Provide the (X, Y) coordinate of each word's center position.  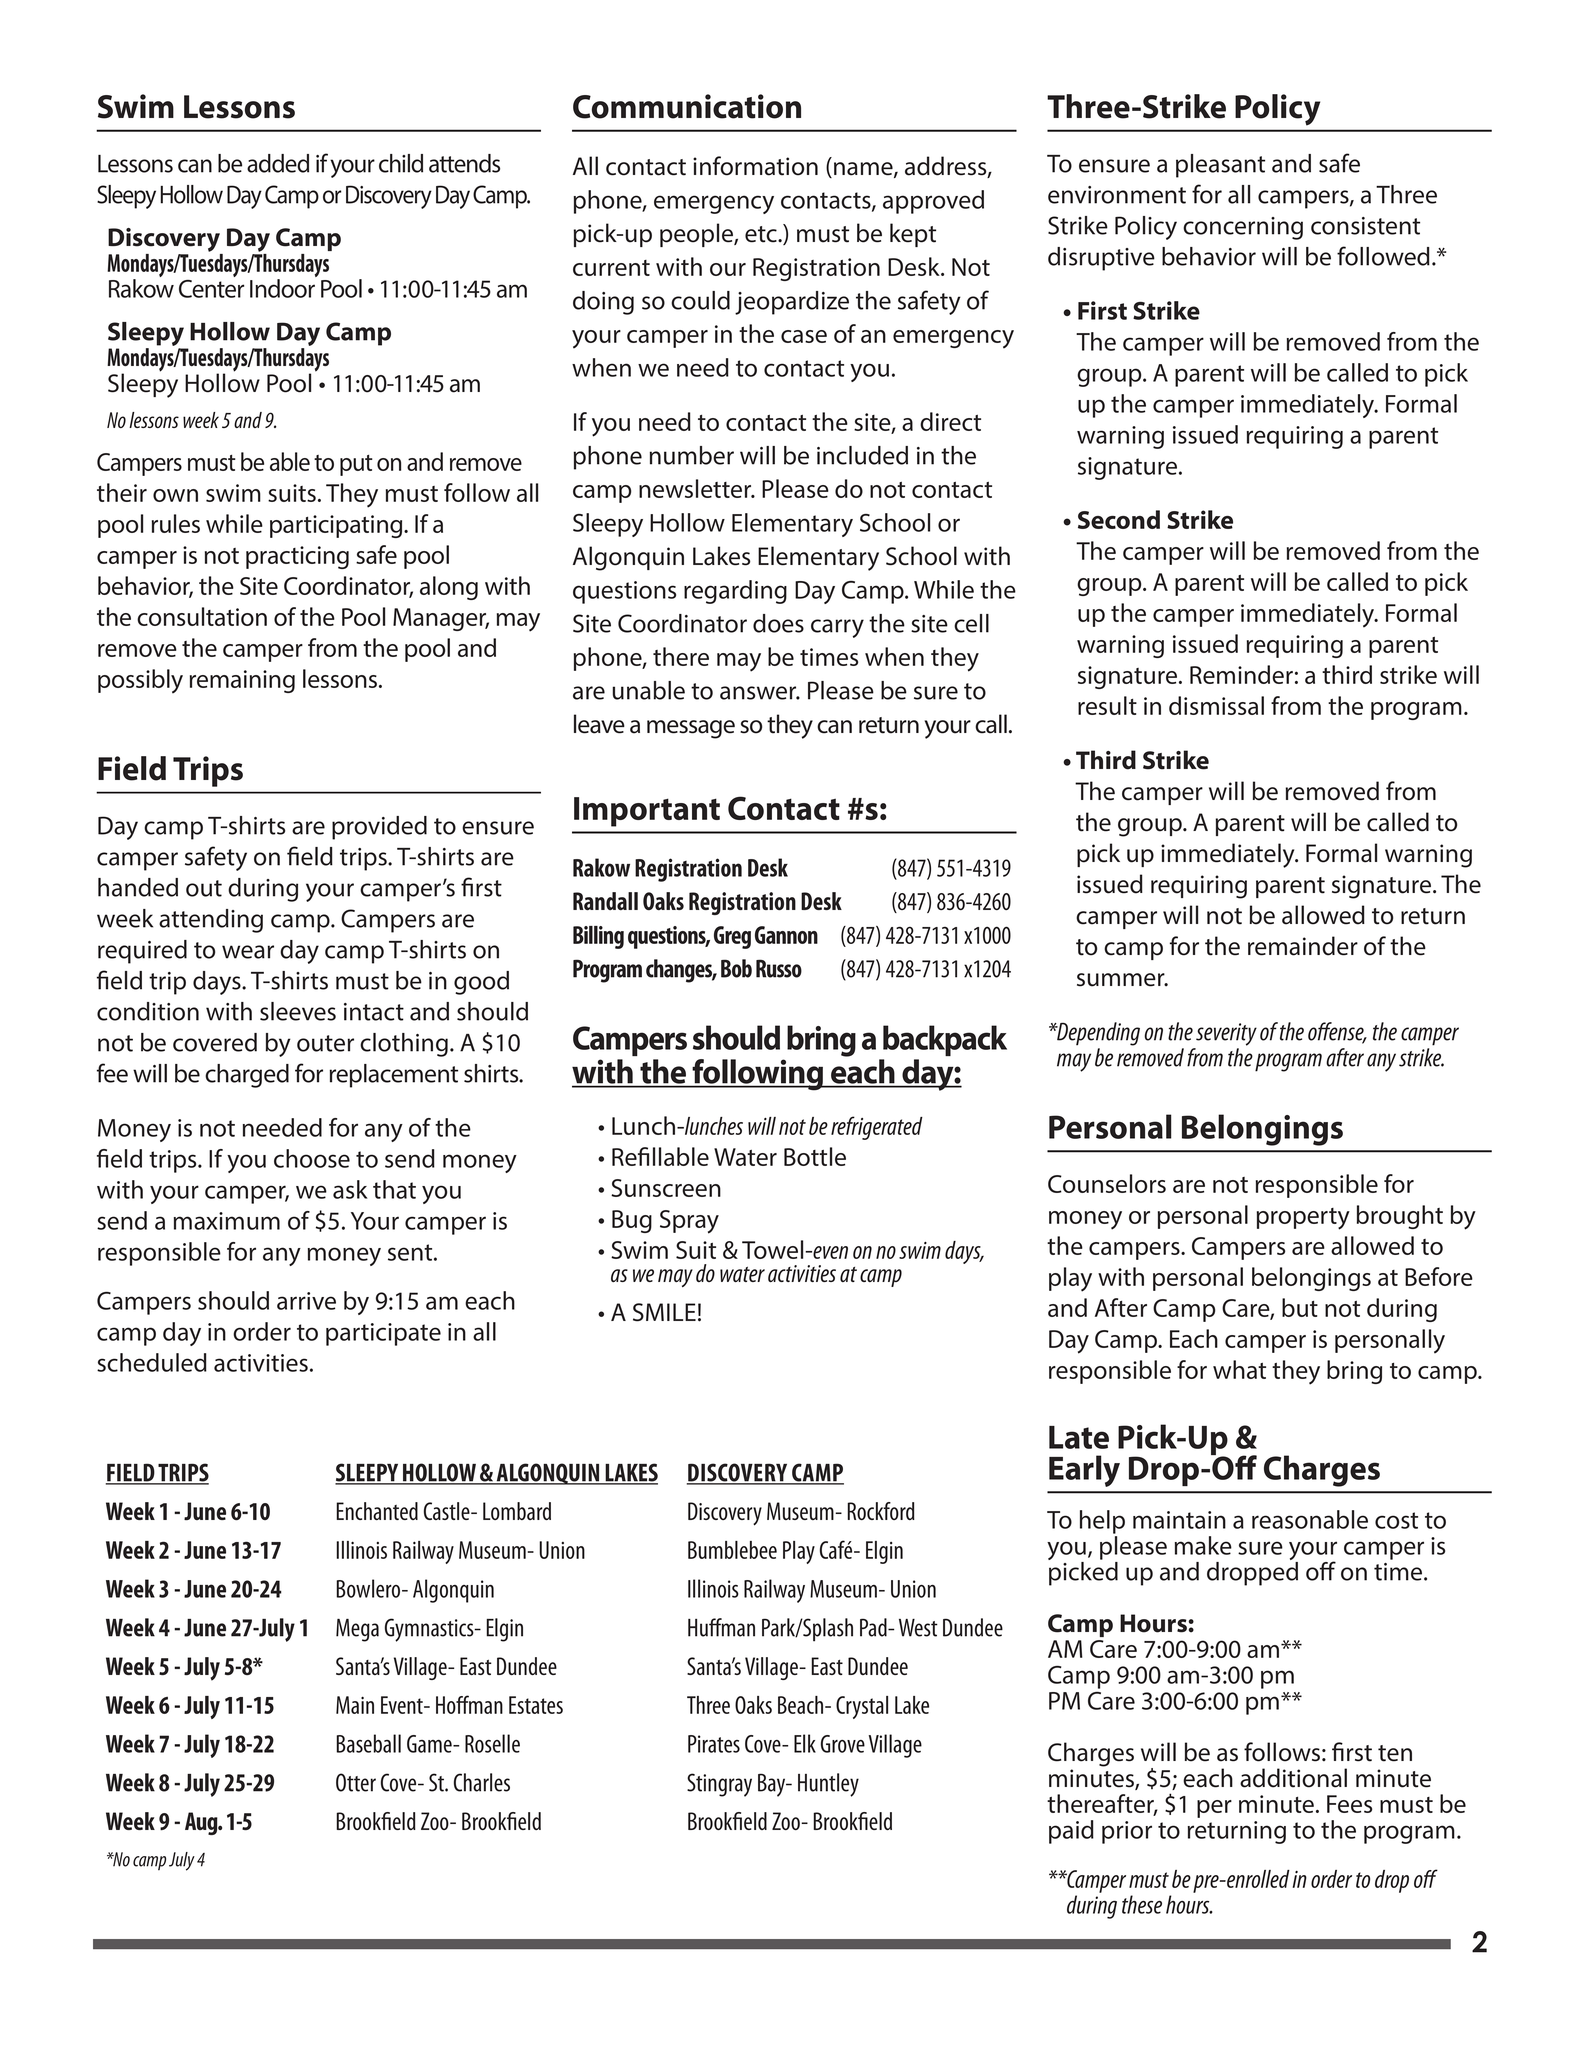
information (755, 166)
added (278, 163)
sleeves (298, 1011)
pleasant (1220, 166)
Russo (779, 968)
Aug (202, 1823)
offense (1337, 1032)
